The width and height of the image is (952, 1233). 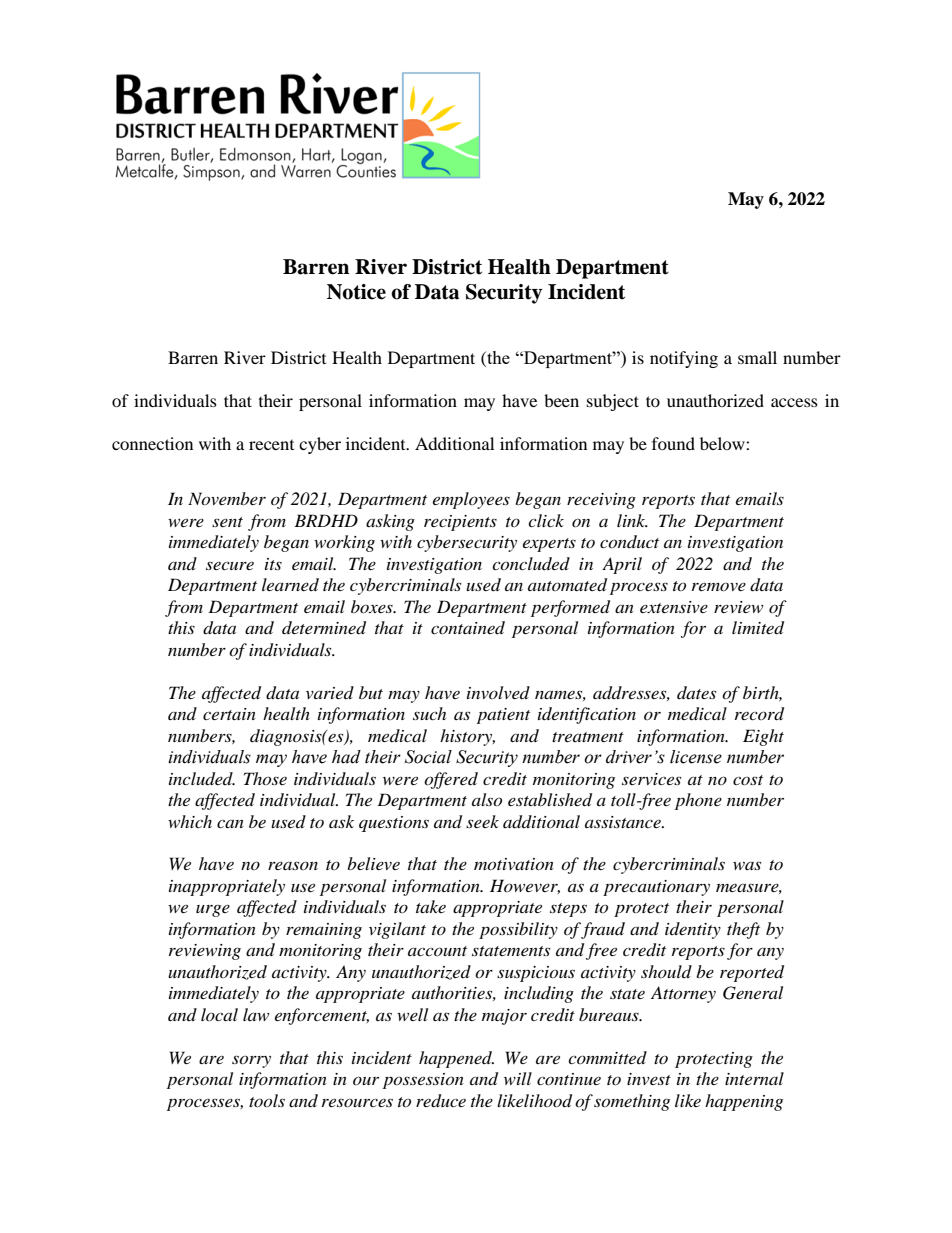 What do you see at coordinates (251, 1061) in the image?
I see `sorry` at bounding box center [251, 1061].
